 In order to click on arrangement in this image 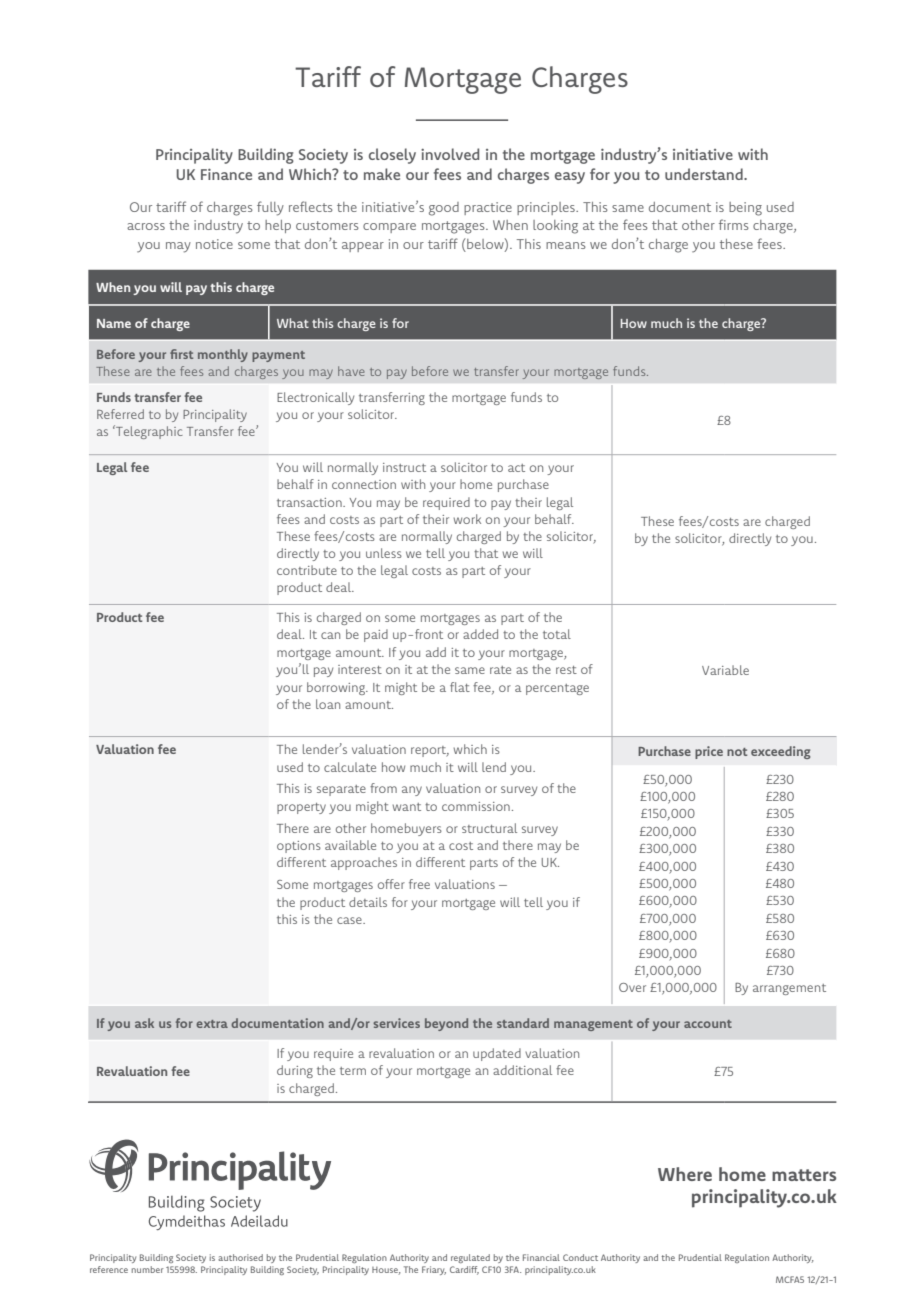, I will do `click(789, 989)`.
